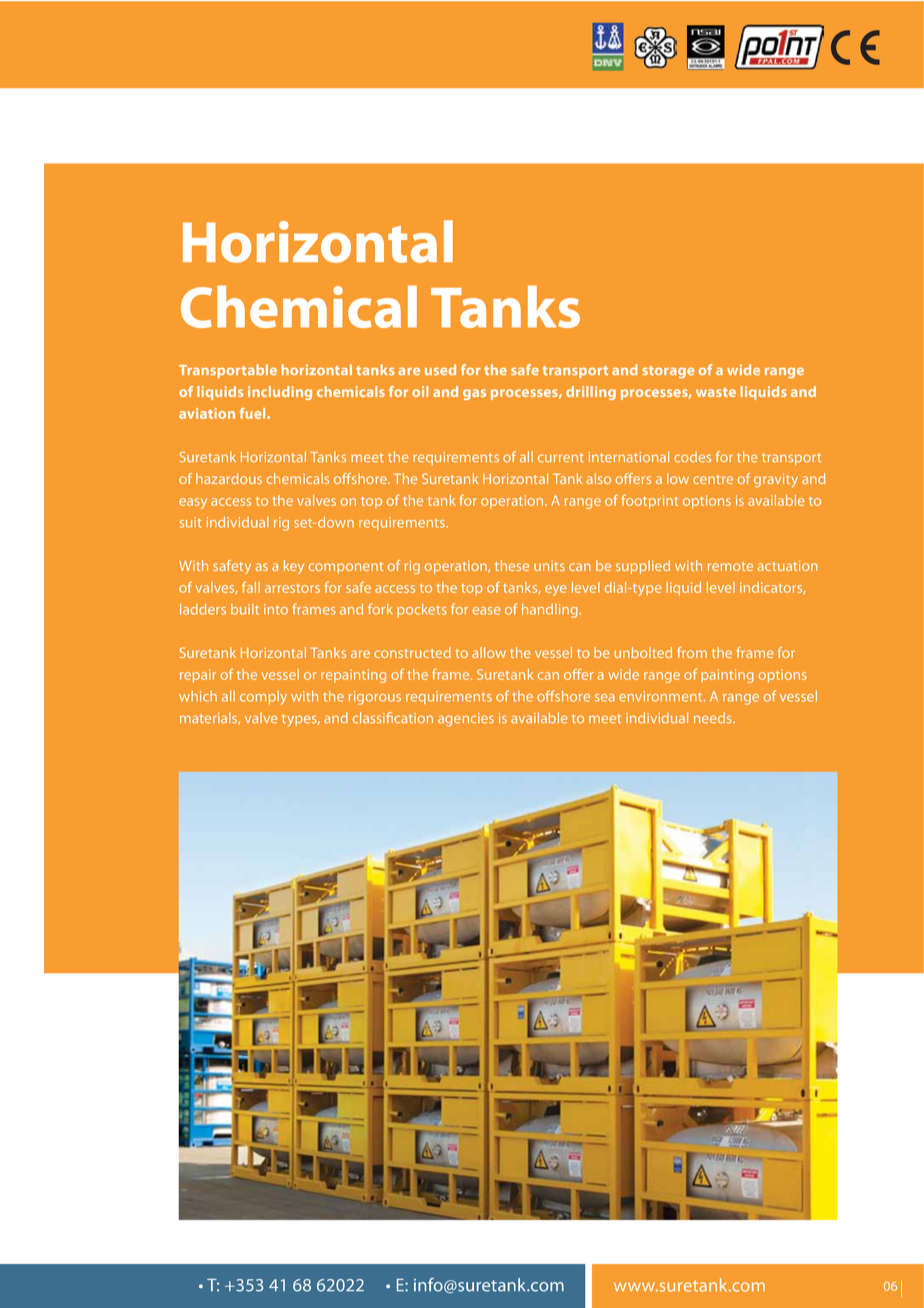 The height and width of the screenshot is (1308, 924). I want to click on centre, so click(713, 479).
